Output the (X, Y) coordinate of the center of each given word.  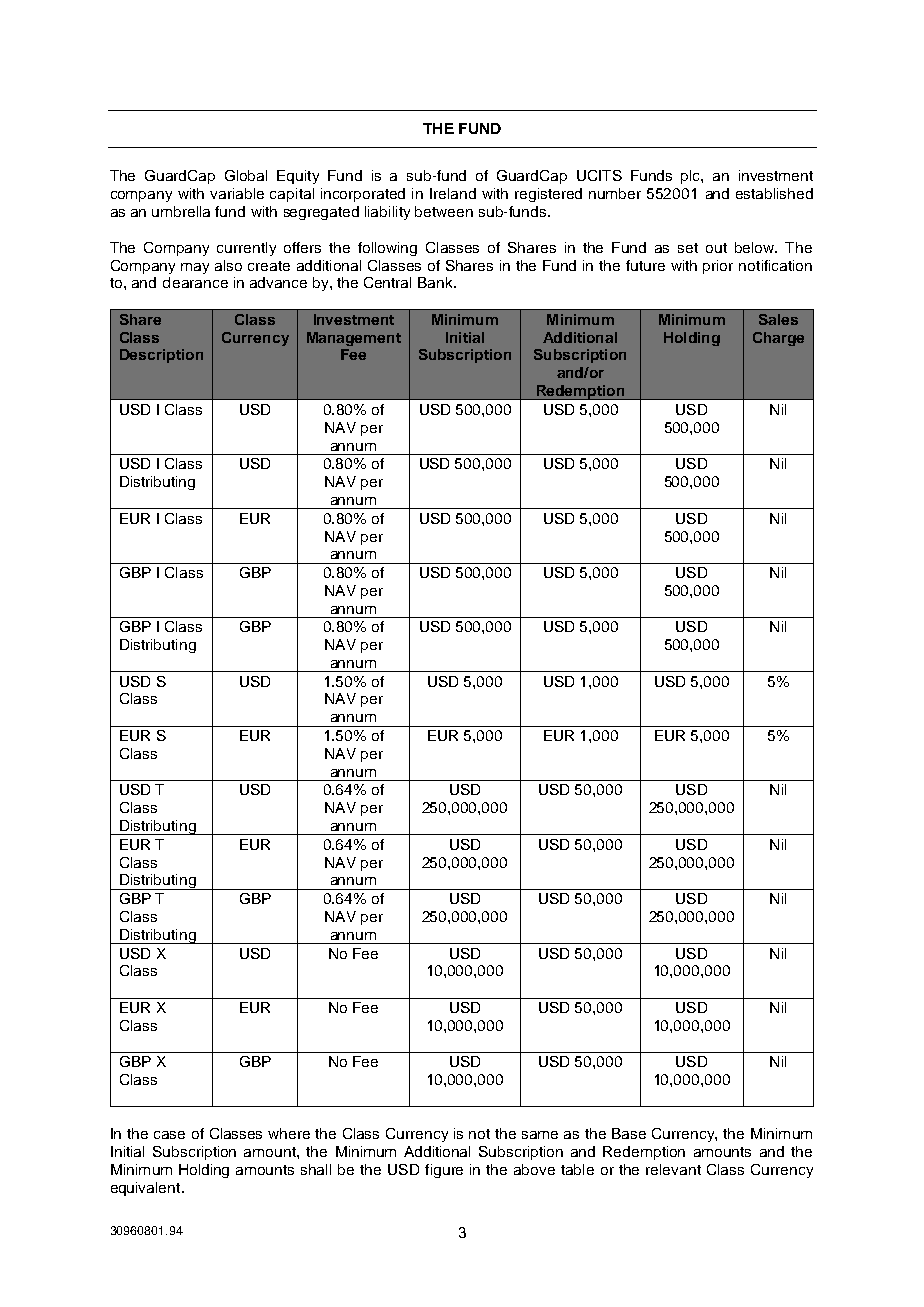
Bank (436, 282)
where (289, 1133)
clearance (195, 282)
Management (354, 339)
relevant (673, 1169)
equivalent (147, 1189)
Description (161, 356)
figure (444, 1171)
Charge (778, 339)
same (540, 1135)
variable (237, 193)
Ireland (453, 193)
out (716, 248)
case (169, 1135)
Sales (778, 319)
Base (629, 1133)
